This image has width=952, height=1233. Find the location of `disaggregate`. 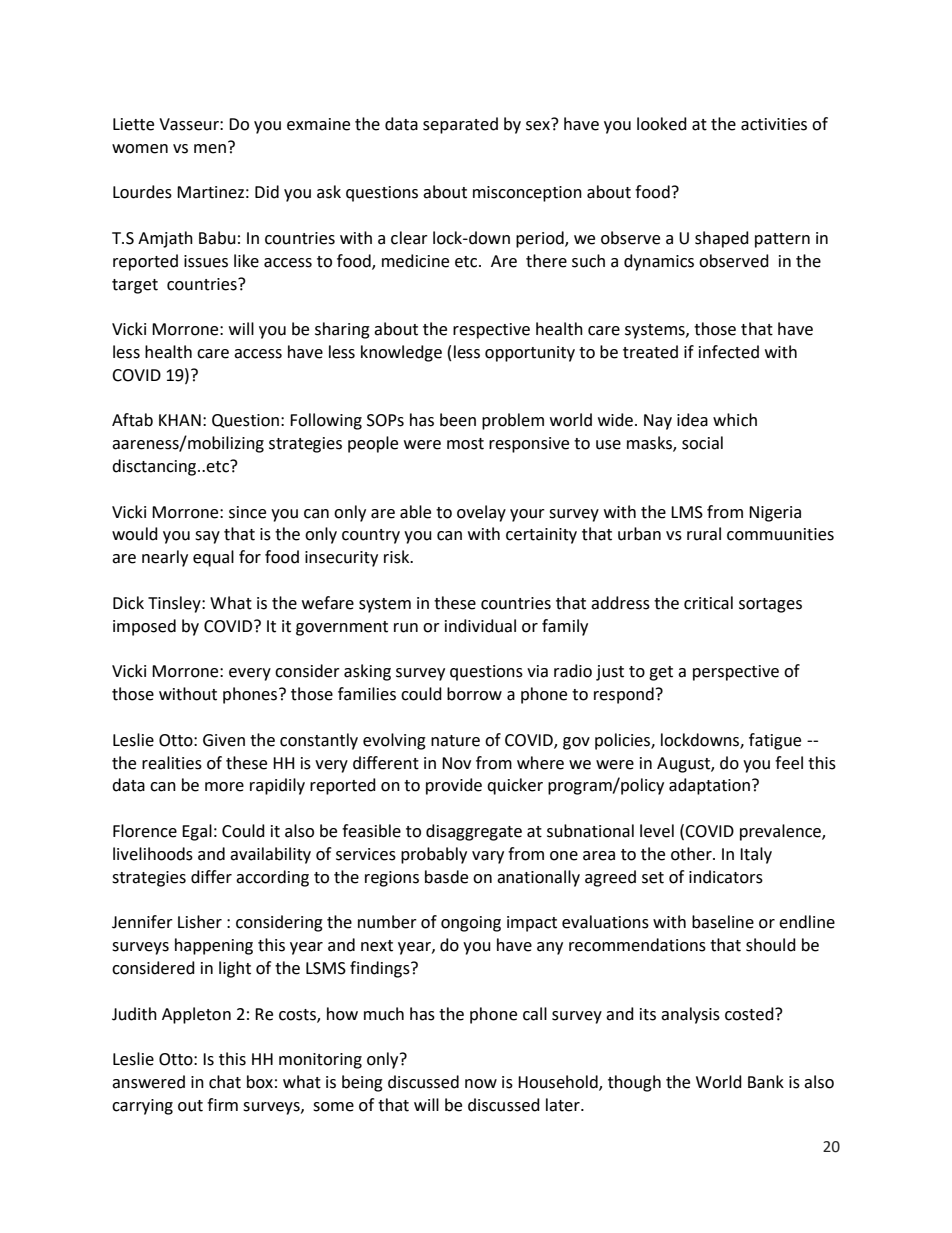

disaggregate is located at coordinates (474, 832).
